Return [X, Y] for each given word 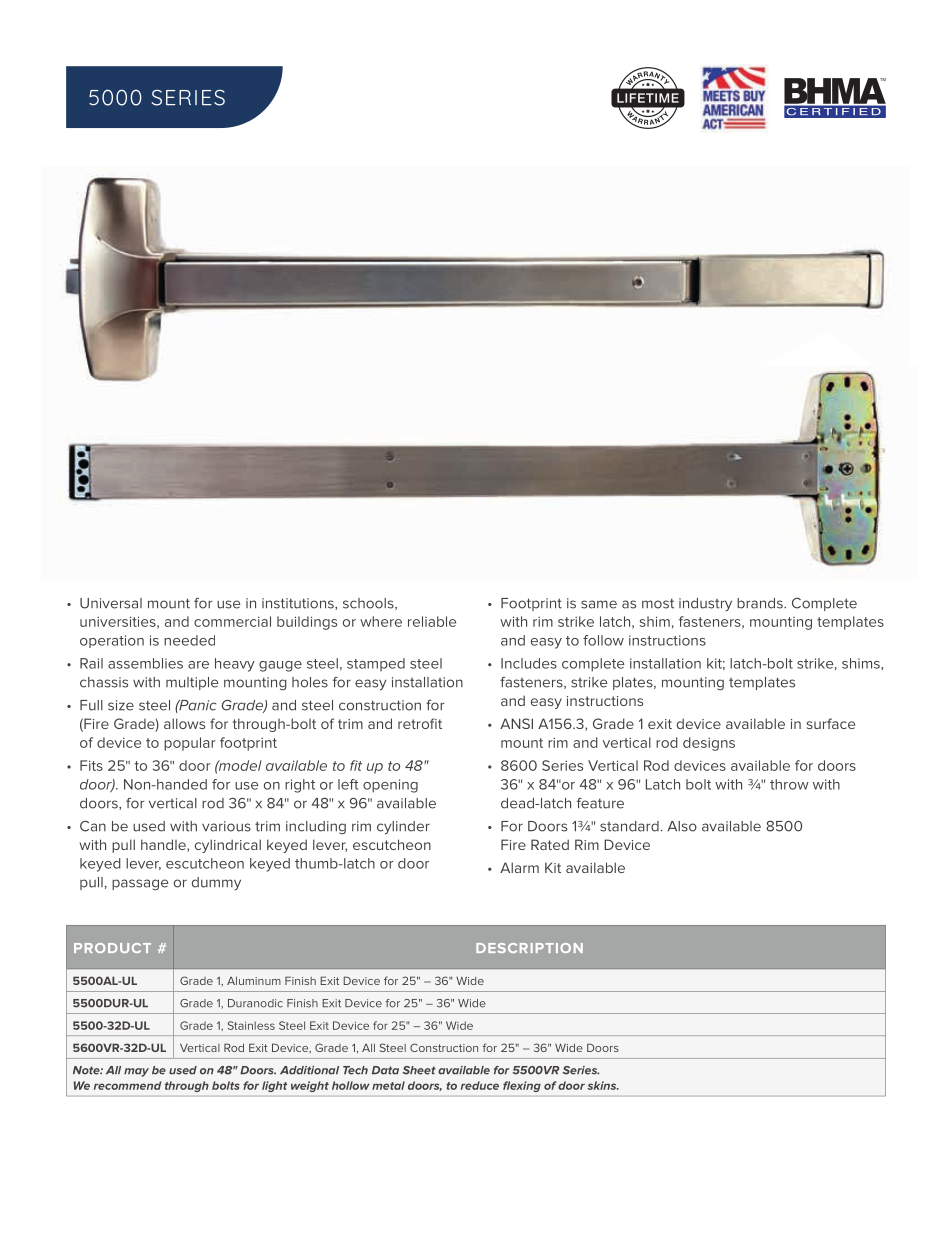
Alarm [519, 867]
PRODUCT [112, 948]
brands [761, 603]
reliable [432, 621]
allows [184, 723]
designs [709, 744]
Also [682, 826]
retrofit [420, 723]
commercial [232, 621]
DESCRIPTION [529, 948]
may [136, 1072]
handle [164, 845]
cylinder [403, 827]
